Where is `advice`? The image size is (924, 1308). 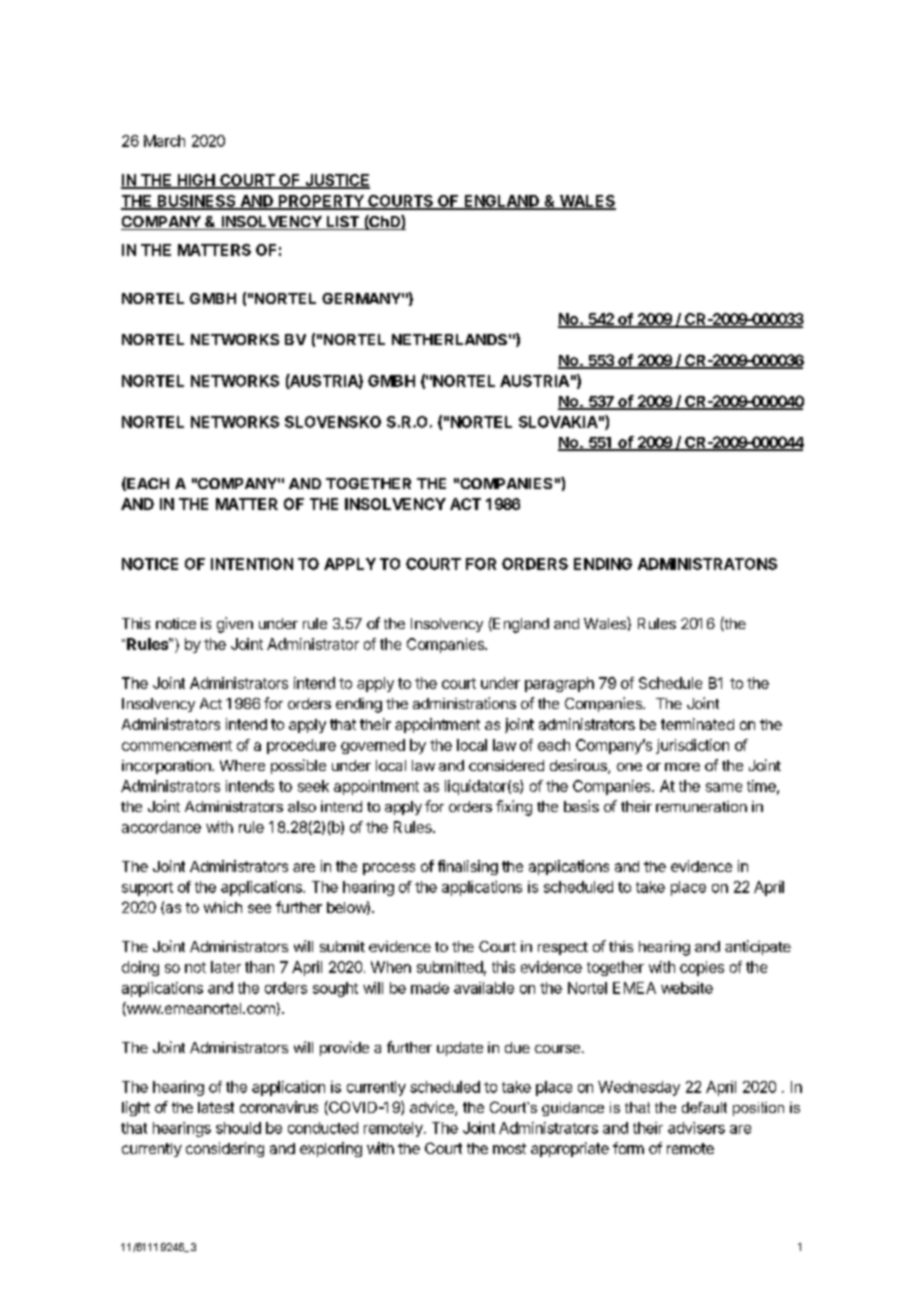 advice is located at coordinates (433, 1108).
